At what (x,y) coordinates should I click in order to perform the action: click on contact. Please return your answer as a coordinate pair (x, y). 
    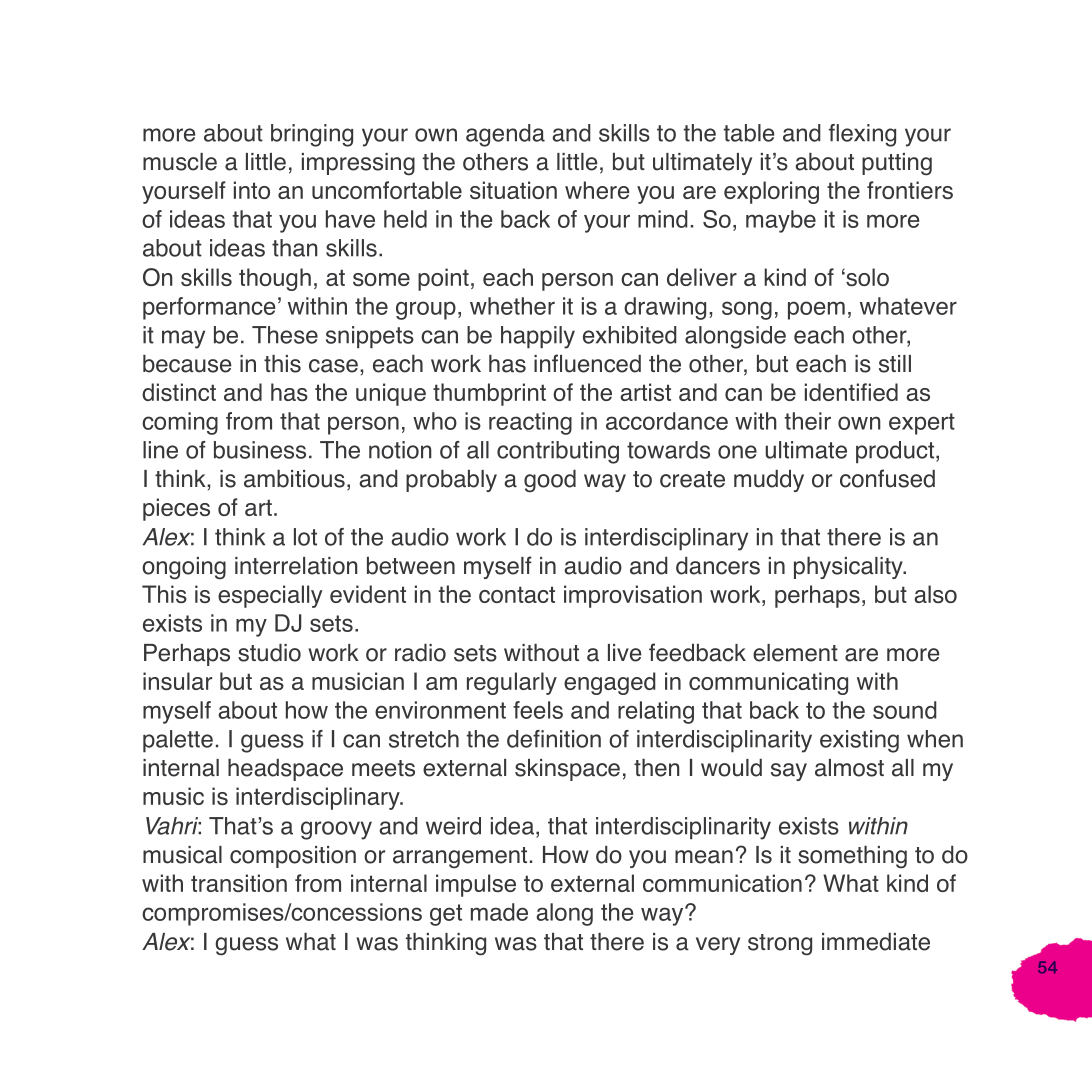
    Looking at the image, I should click on (517, 594).
